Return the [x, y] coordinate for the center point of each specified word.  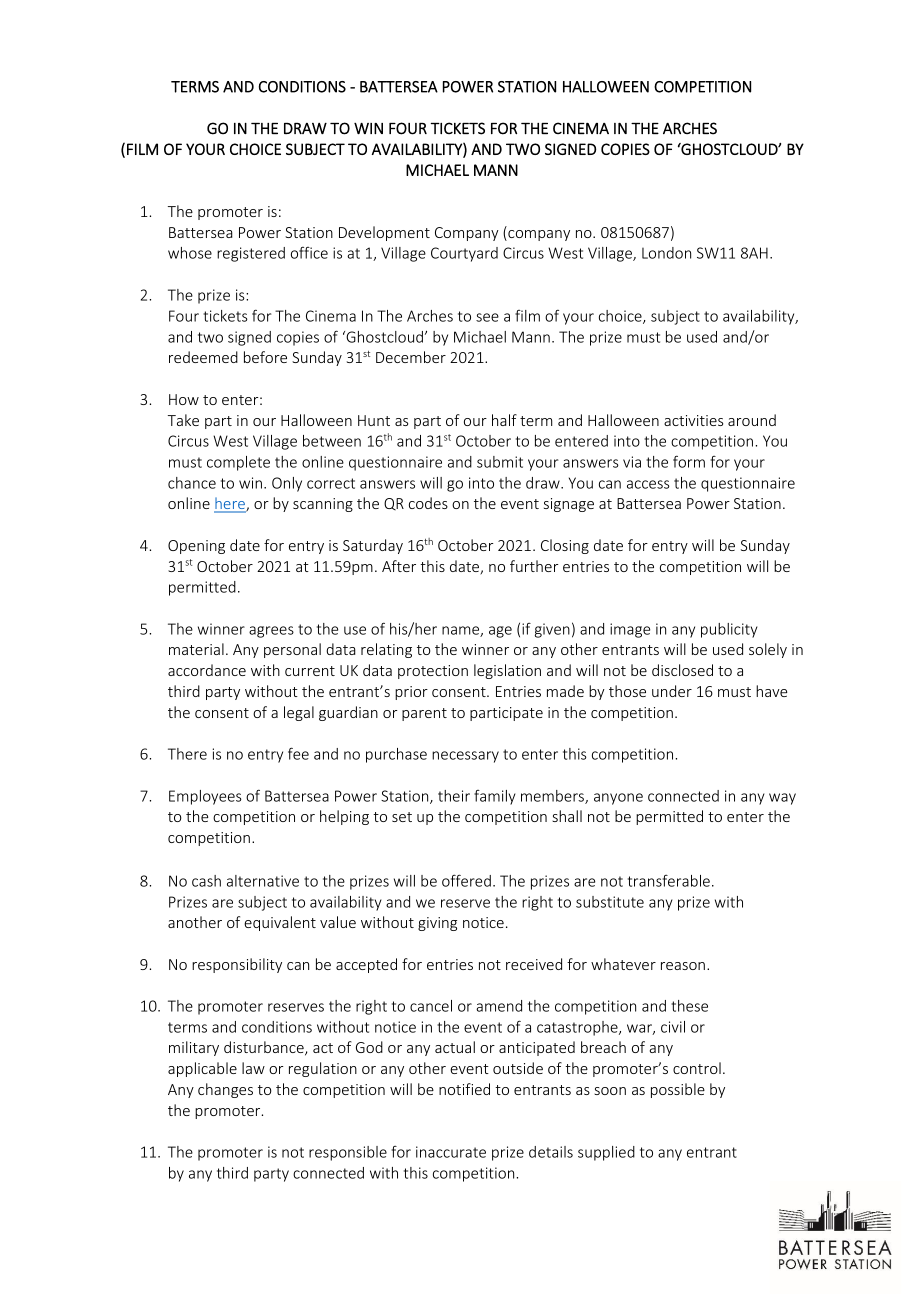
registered [251, 254]
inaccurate [451, 1152]
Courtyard [464, 254]
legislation [507, 671]
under [672, 691]
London [666, 253]
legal [299, 713]
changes [225, 1090]
